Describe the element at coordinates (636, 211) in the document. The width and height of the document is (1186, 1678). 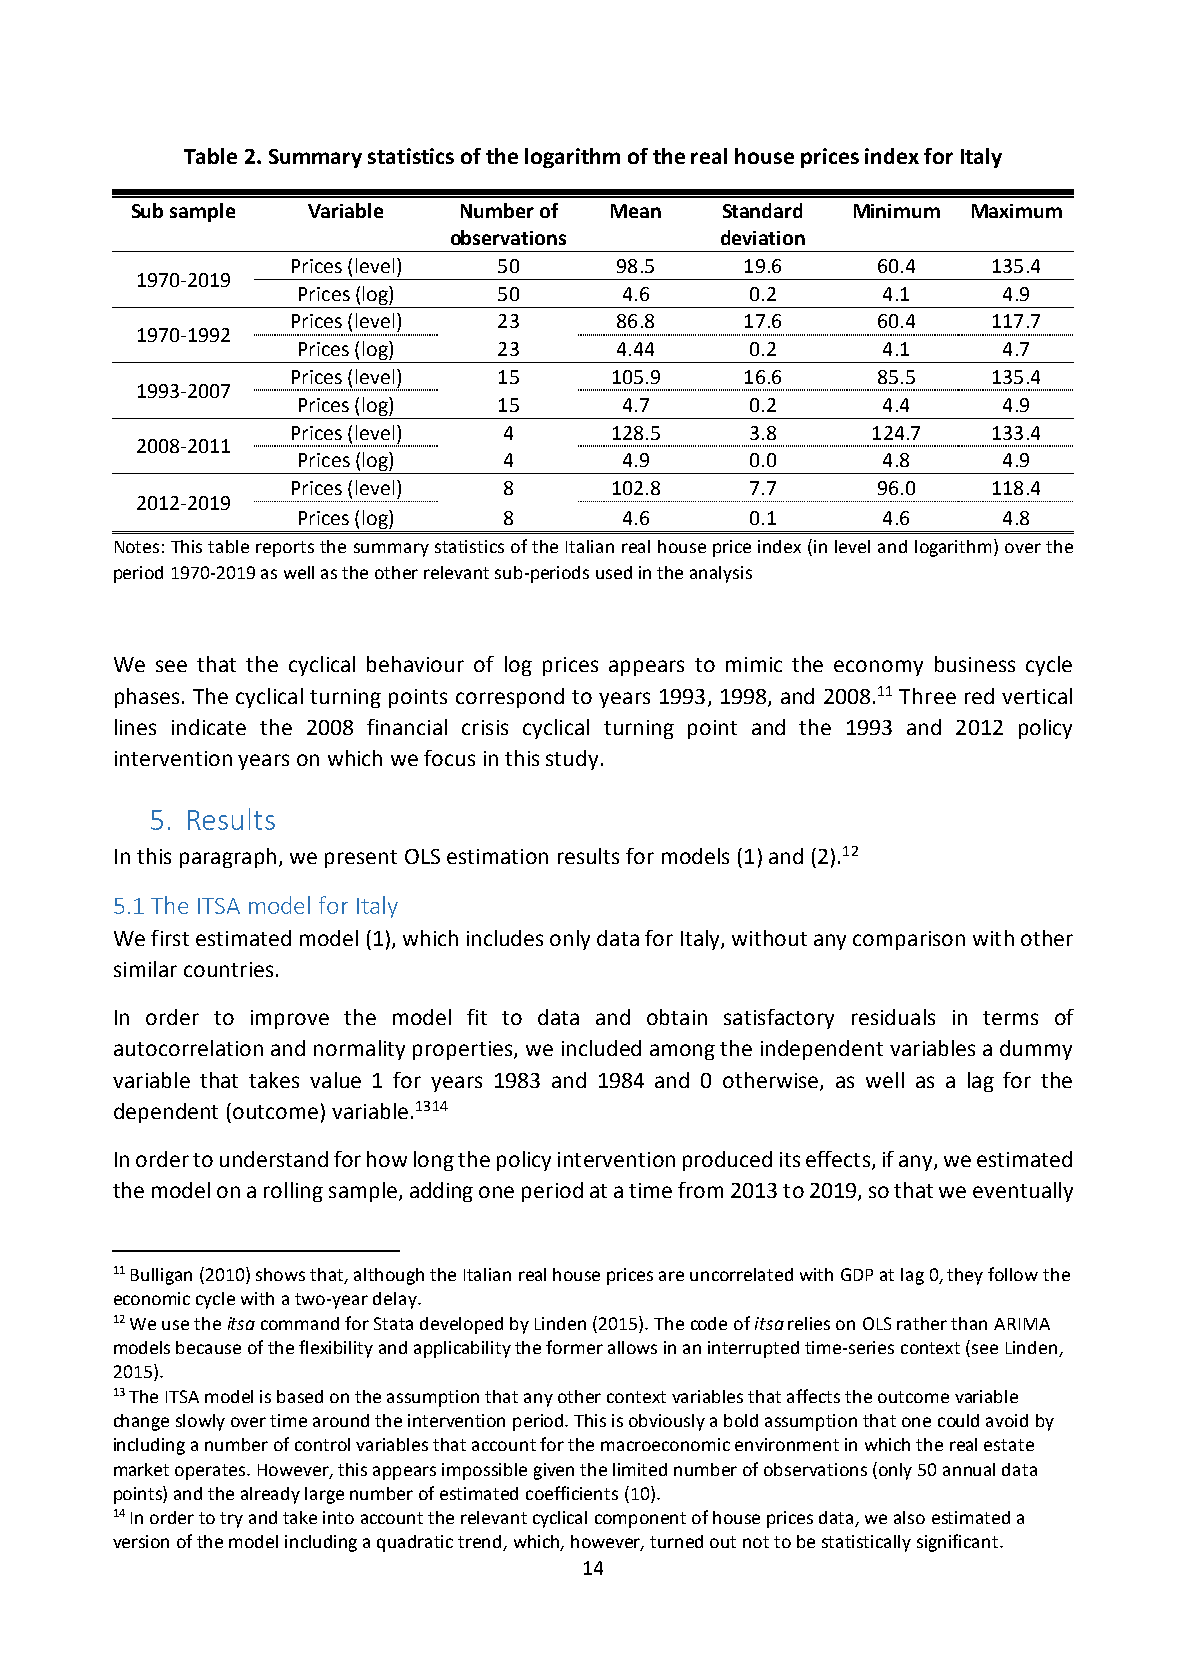
I see `Mean` at that location.
